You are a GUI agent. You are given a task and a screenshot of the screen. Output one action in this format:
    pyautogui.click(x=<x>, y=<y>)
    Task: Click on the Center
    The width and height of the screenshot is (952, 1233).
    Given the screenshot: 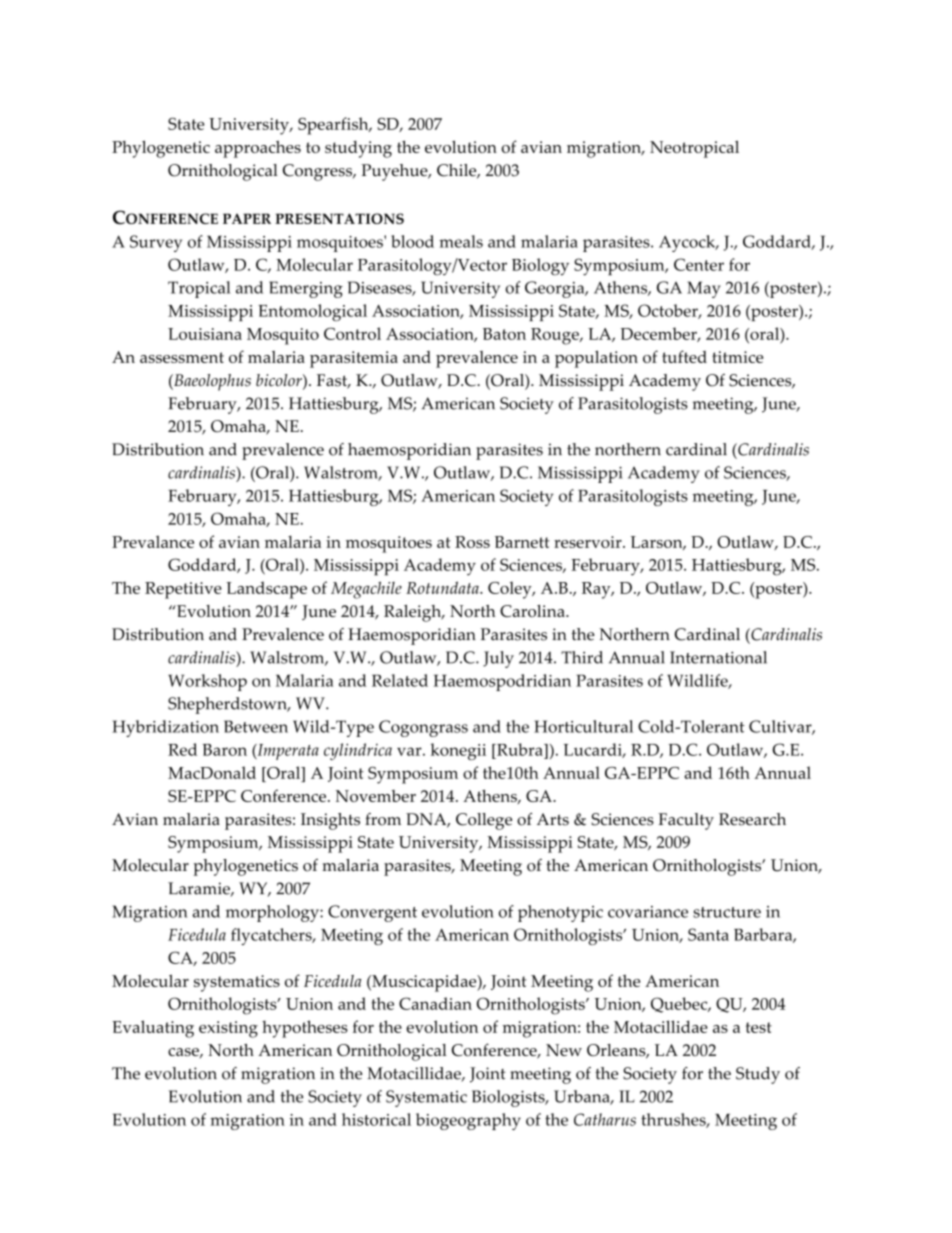 What is the action you would take?
    pyautogui.click(x=699, y=264)
